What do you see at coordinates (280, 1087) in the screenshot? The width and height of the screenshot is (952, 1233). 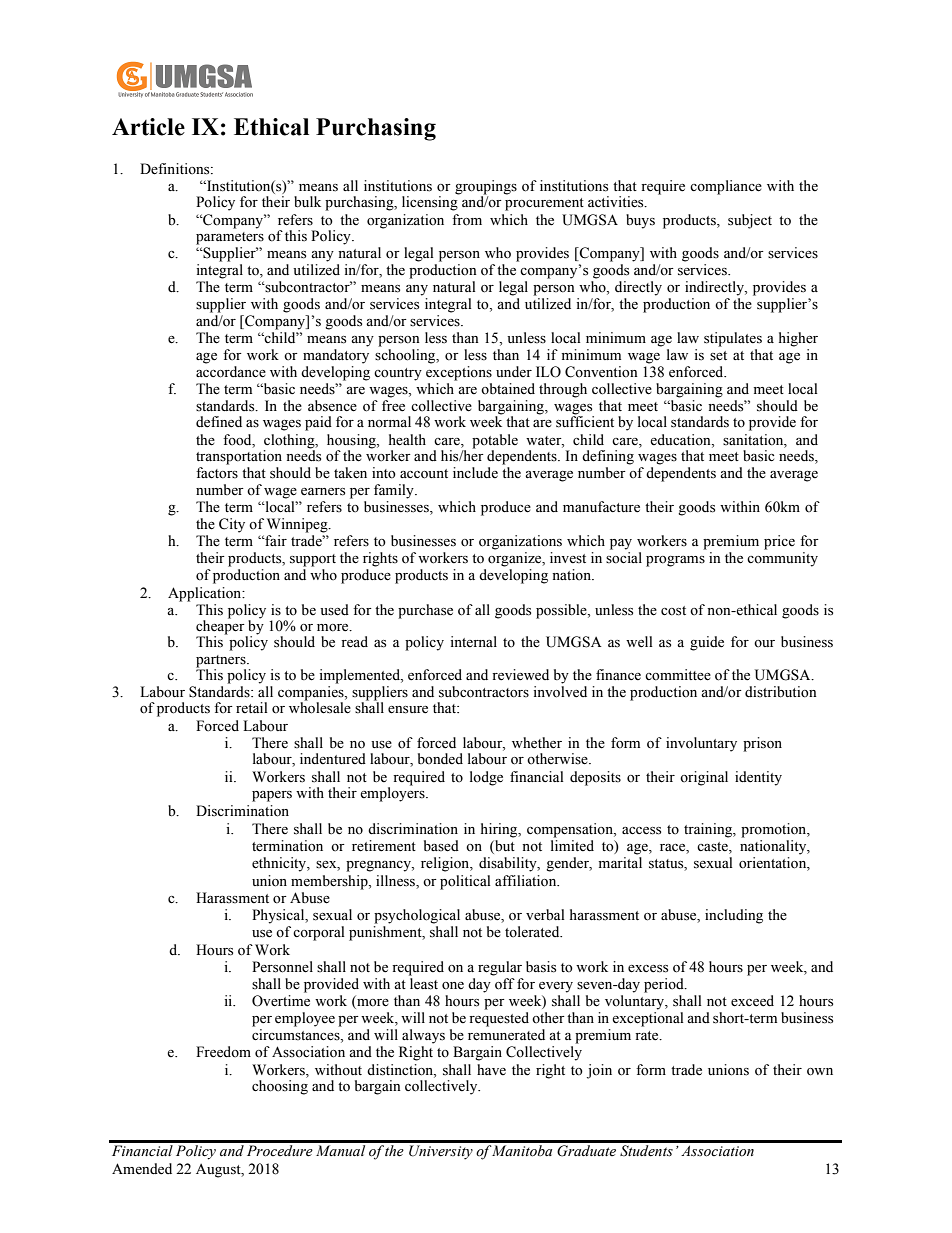 I see `choosing` at bounding box center [280, 1087].
